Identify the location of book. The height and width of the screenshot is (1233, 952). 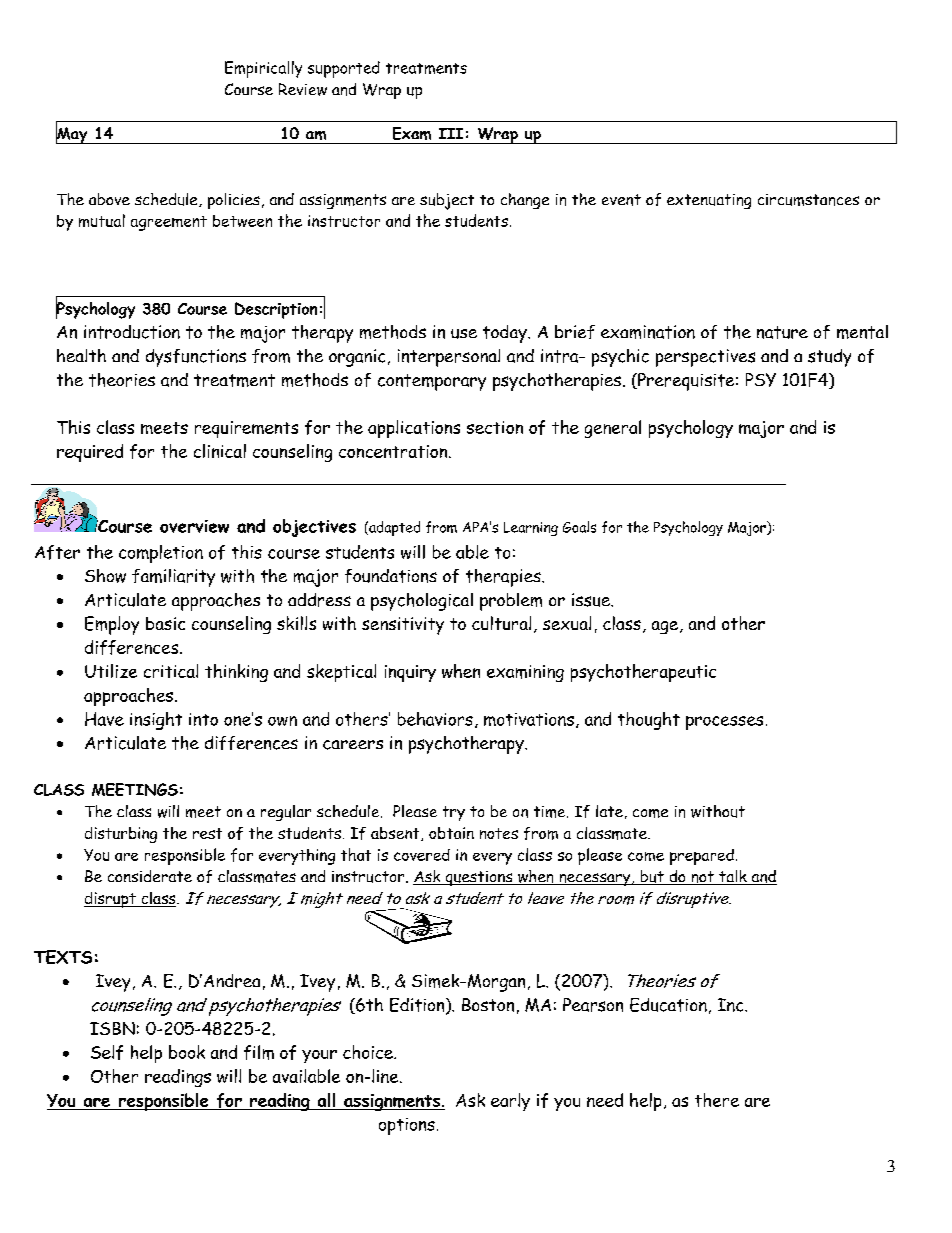
(187, 1052).
